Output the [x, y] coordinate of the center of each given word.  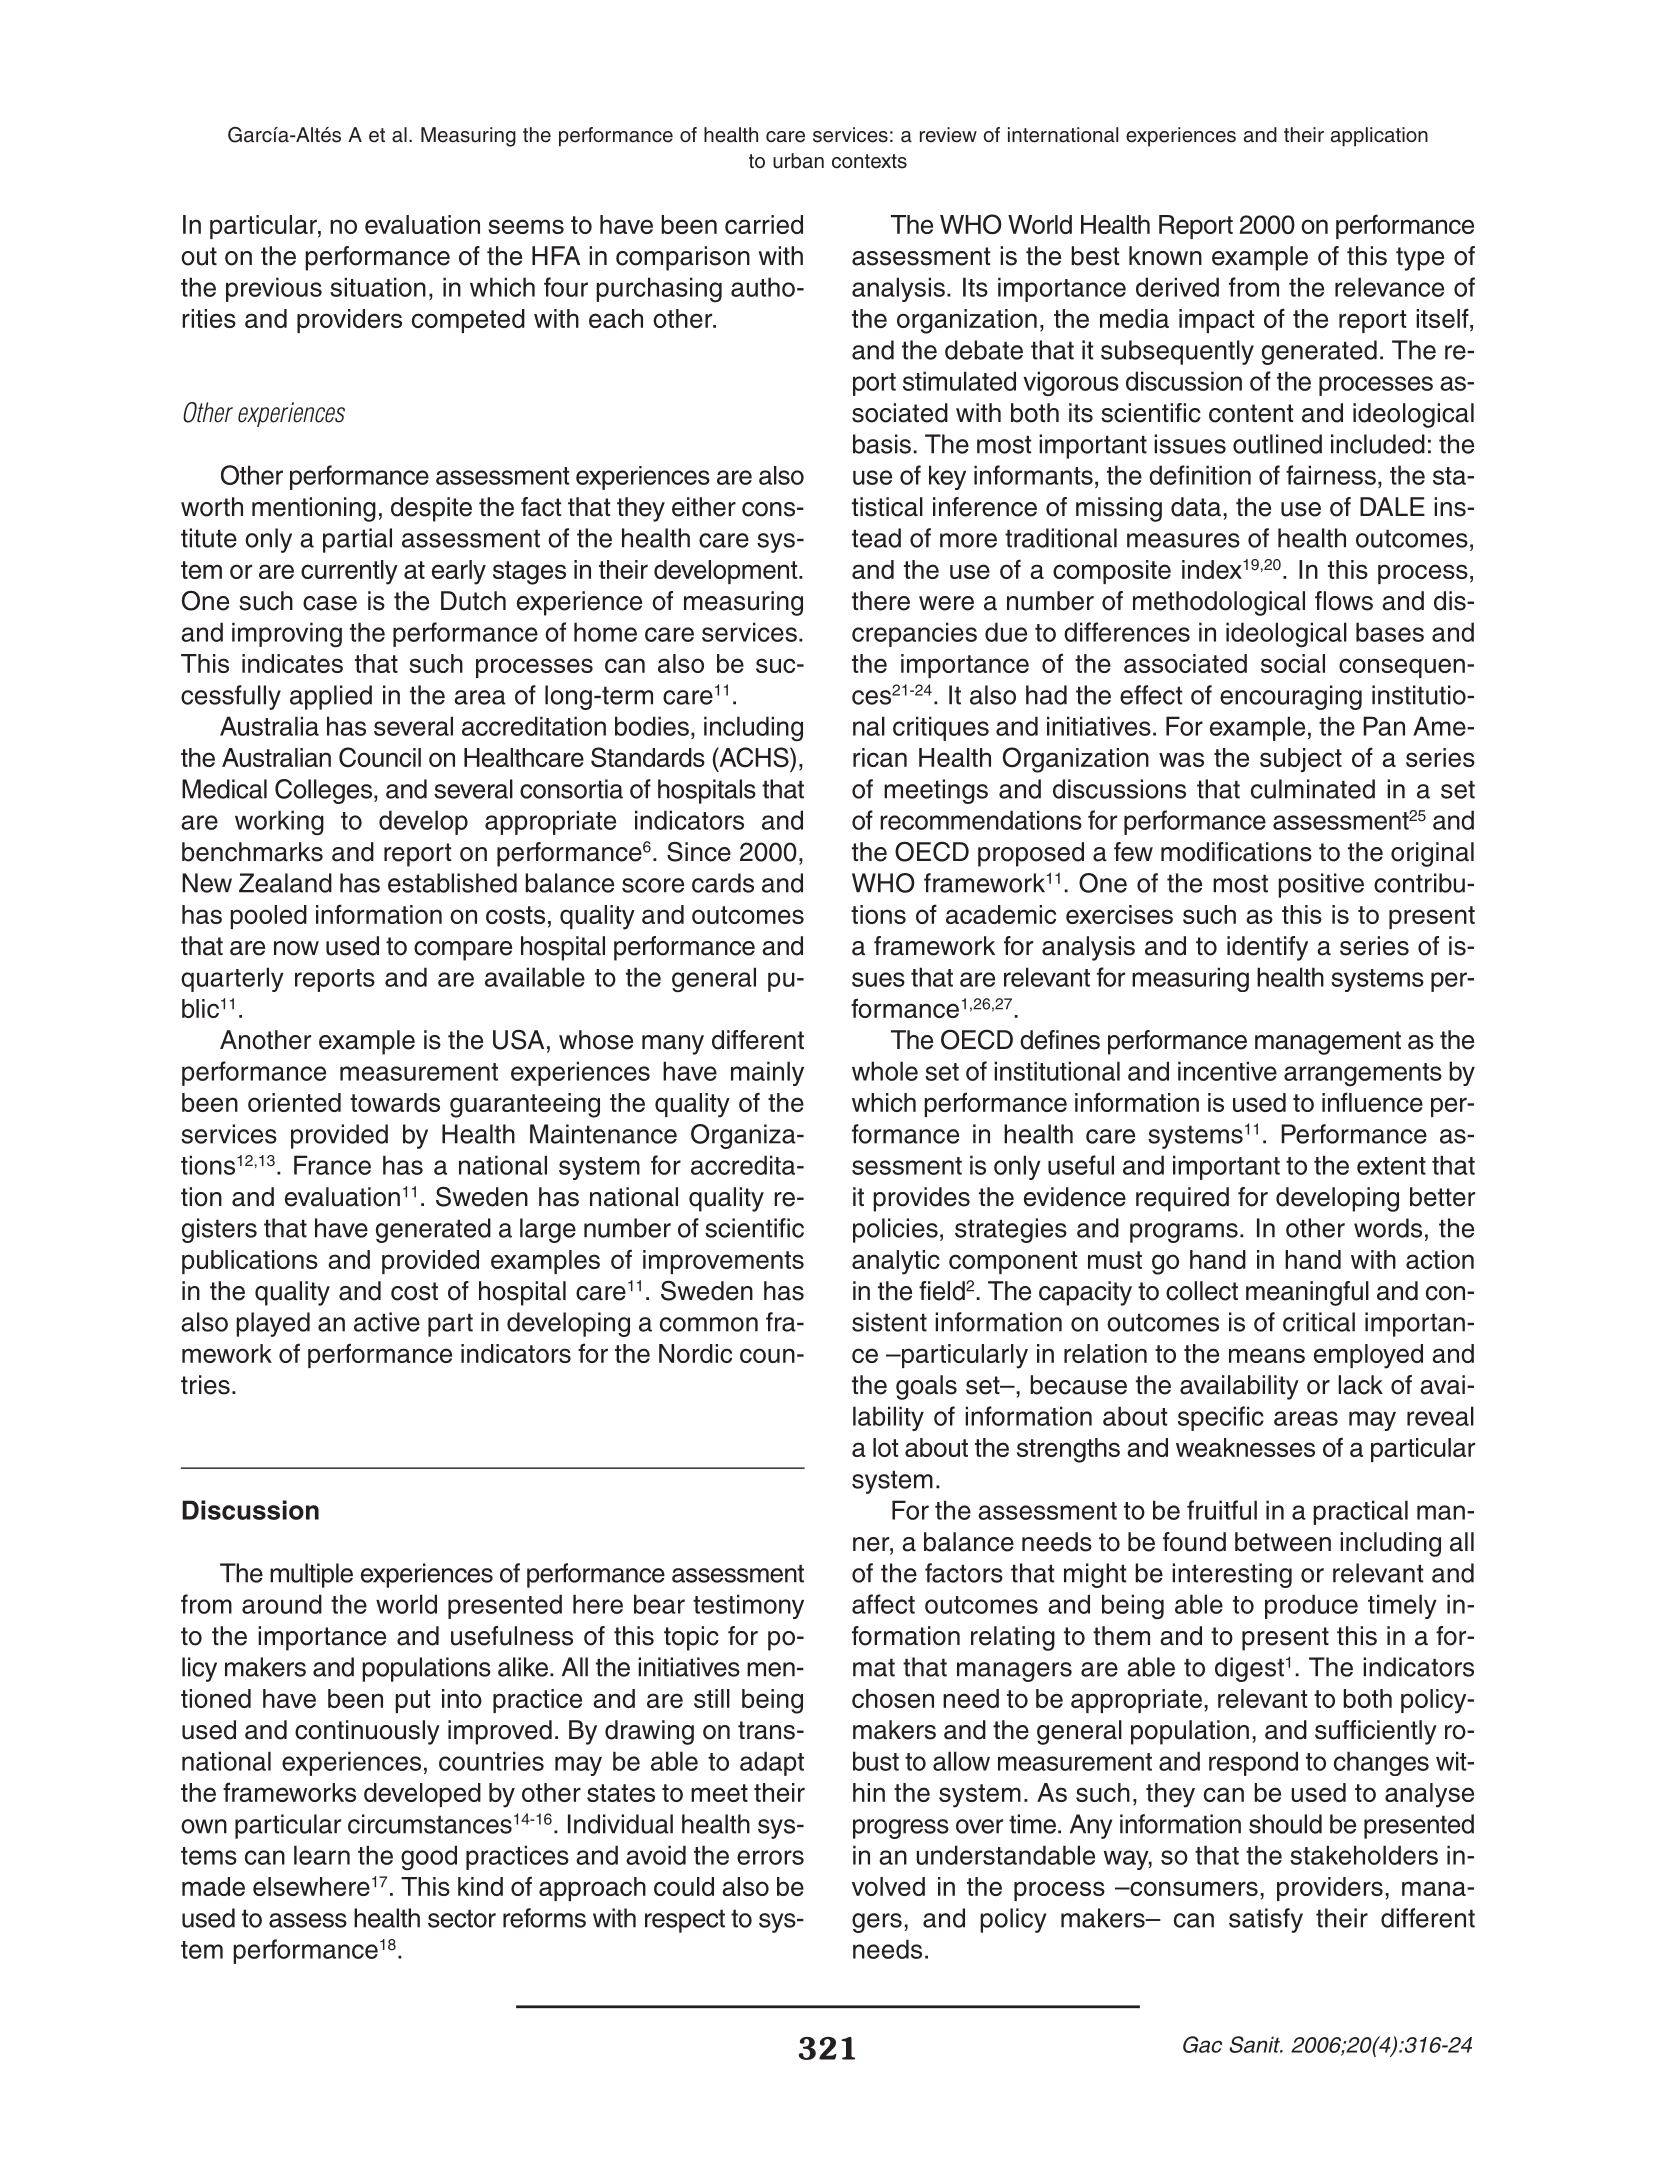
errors [770, 1857]
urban [798, 161]
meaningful [1307, 1293]
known [1165, 256]
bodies [652, 726]
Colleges [325, 791]
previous [274, 289]
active [387, 1322]
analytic [896, 1262]
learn [322, 1855]
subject [1301, 760]
